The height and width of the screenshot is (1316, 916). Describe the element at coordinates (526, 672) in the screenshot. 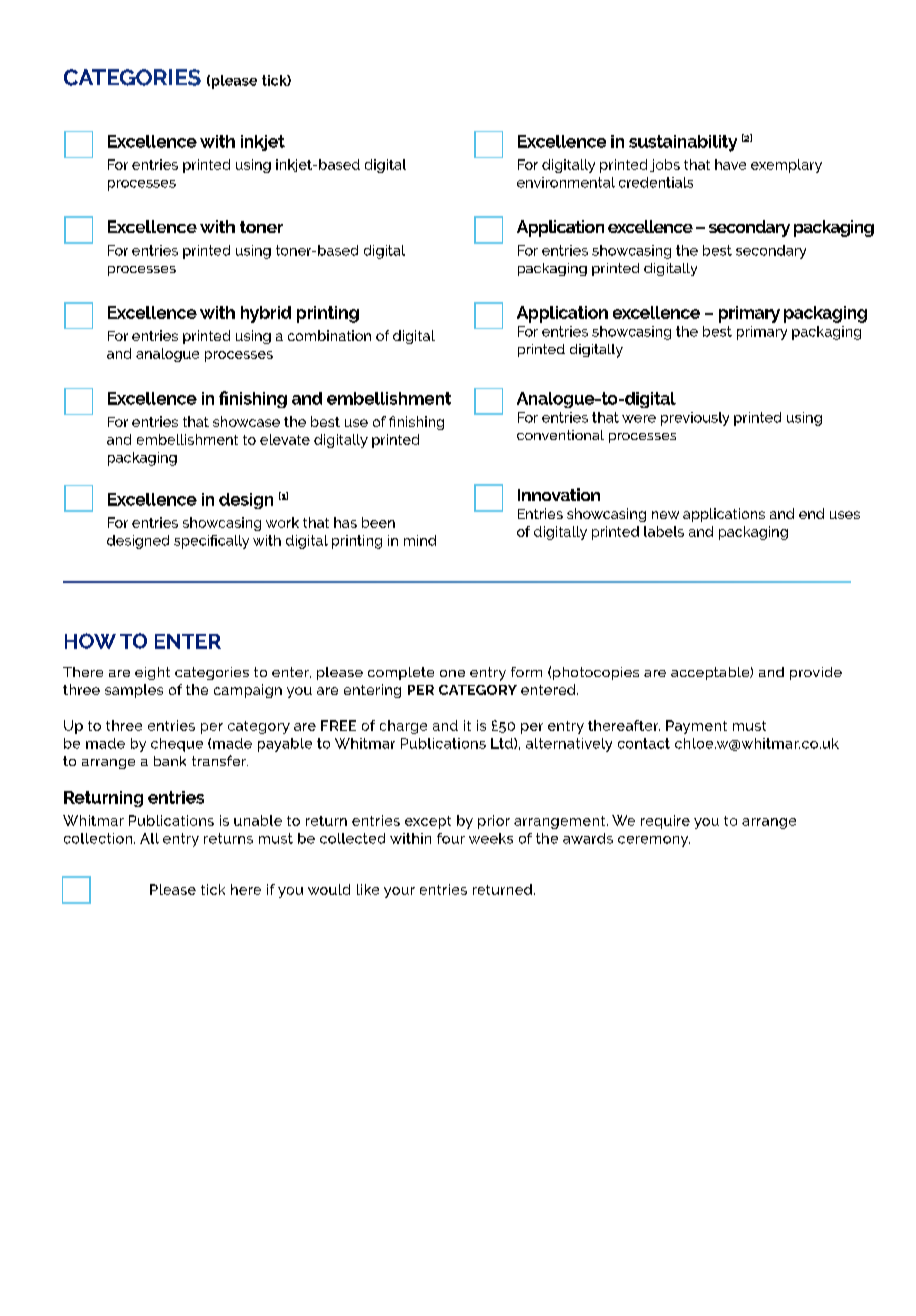

I see `form` at that location.
